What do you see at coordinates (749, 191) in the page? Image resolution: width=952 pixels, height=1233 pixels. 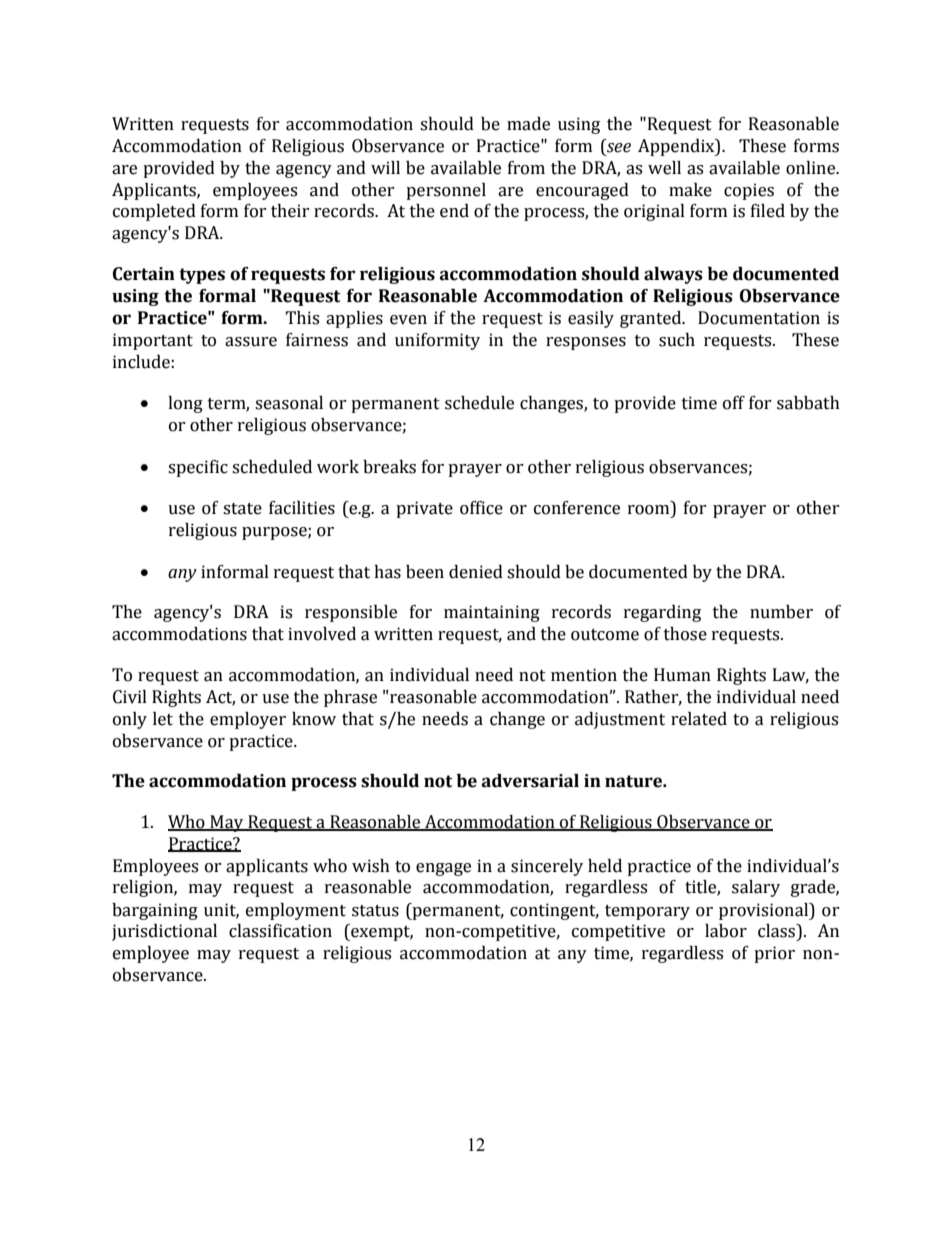 I see `copies` at bounding box center [749, 191].
